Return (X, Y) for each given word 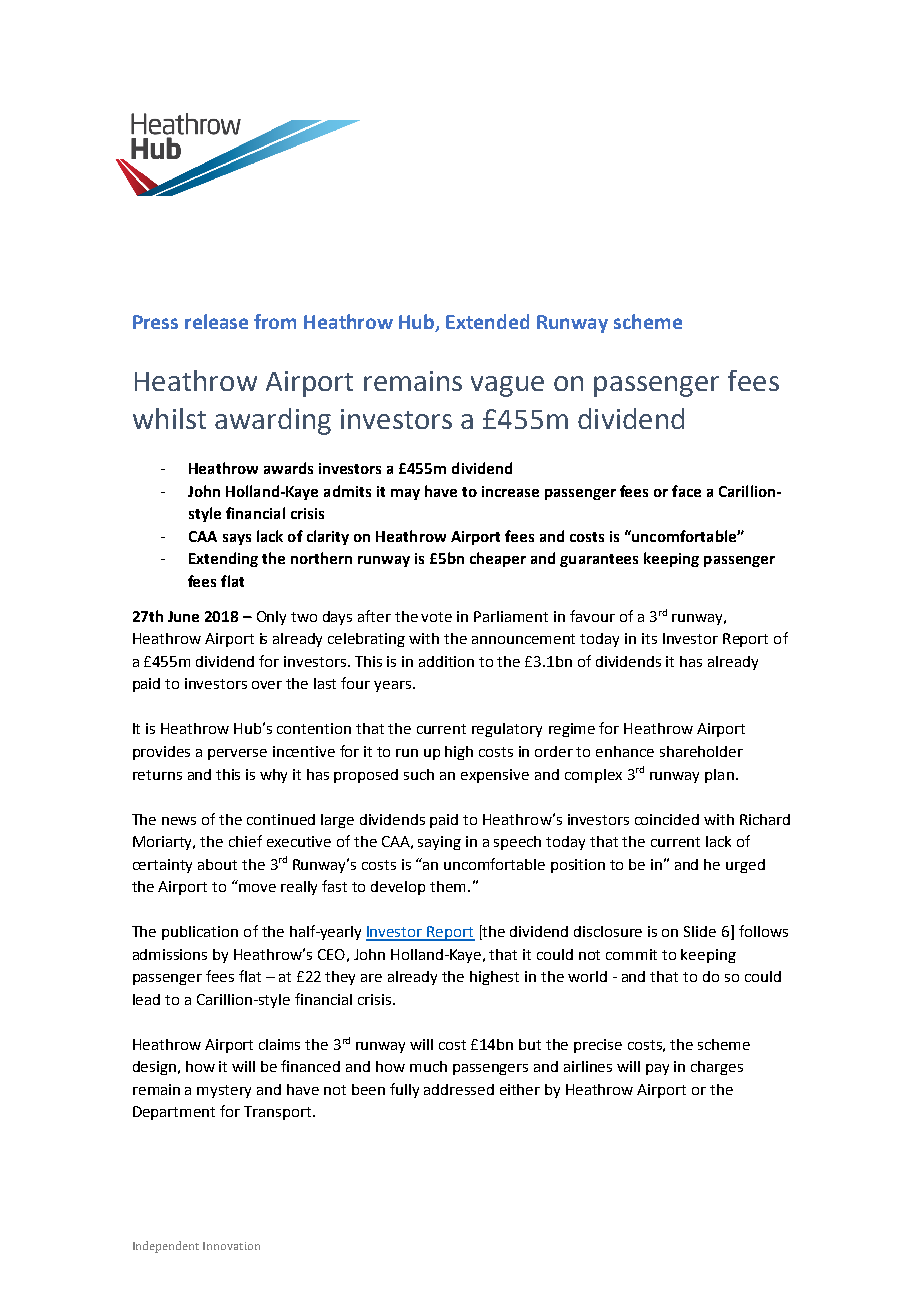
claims (279, 1044)
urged (745, 866)
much (428, 1066)
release (216, 321)
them (449, 886)
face (686, 491)
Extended (487, 321)
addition (446, 661)
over (267, 685)
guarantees (599, 560)
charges (717, 1068)
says (237, 539)
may (405, 494)
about (217, 864)
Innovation (231, 1246)
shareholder (701, 751)
